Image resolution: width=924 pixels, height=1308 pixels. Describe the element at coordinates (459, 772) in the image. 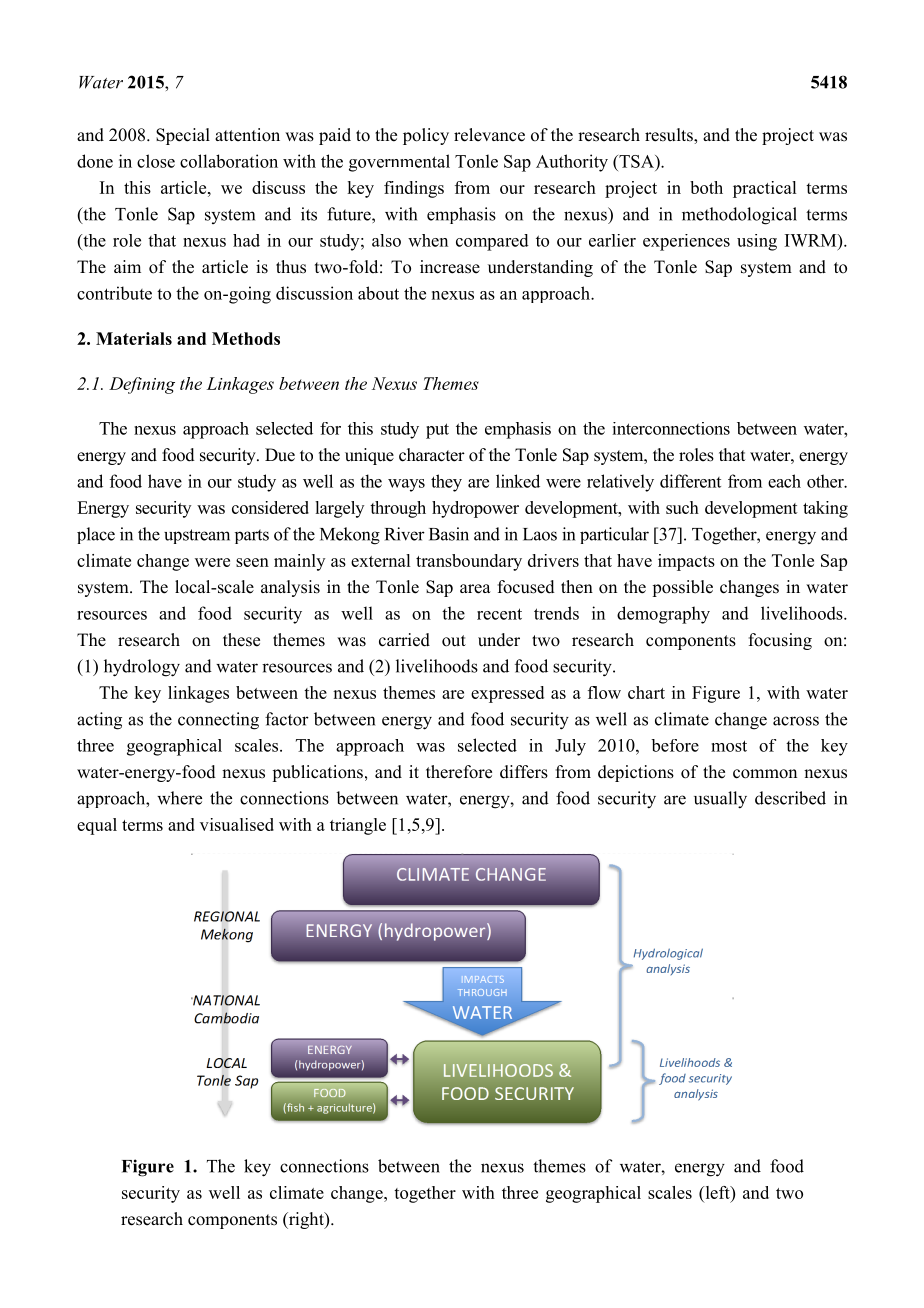

I see `therefore` at that location.
